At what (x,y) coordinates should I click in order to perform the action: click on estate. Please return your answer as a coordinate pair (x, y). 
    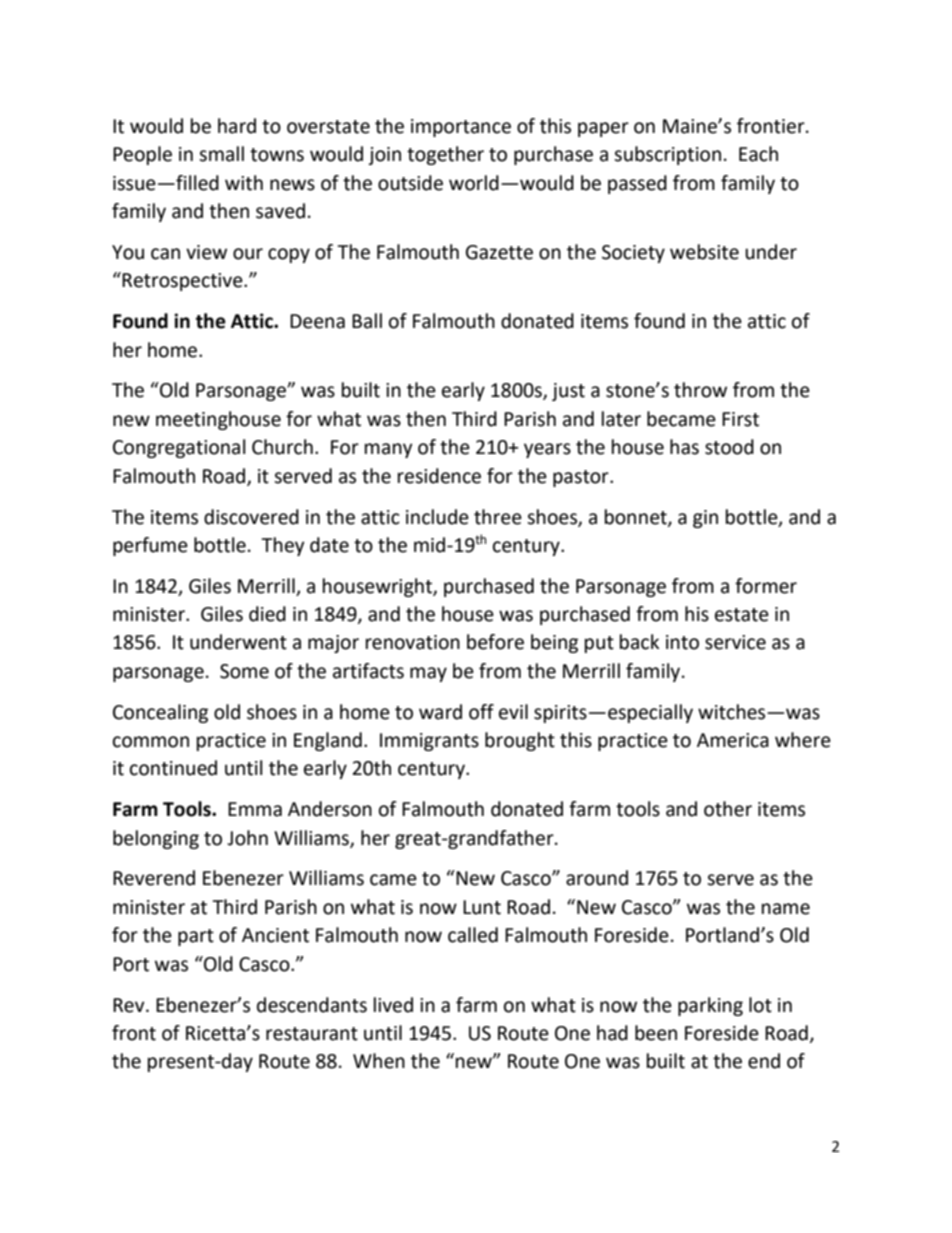
    Looking at the image, I should click on (742, 615).
